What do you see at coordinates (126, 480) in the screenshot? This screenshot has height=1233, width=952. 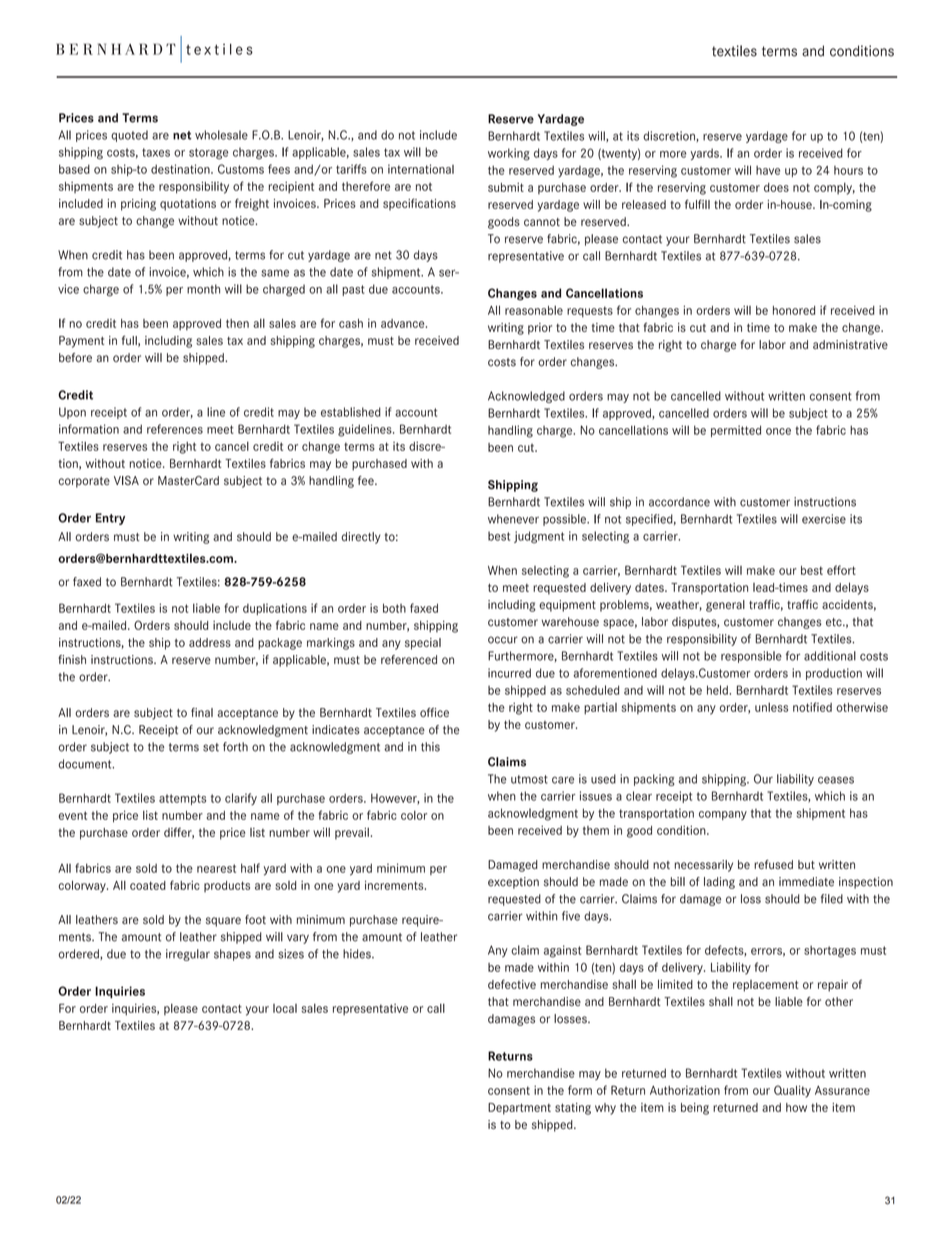 I see `VISA` at bounding box center [126, 480].
